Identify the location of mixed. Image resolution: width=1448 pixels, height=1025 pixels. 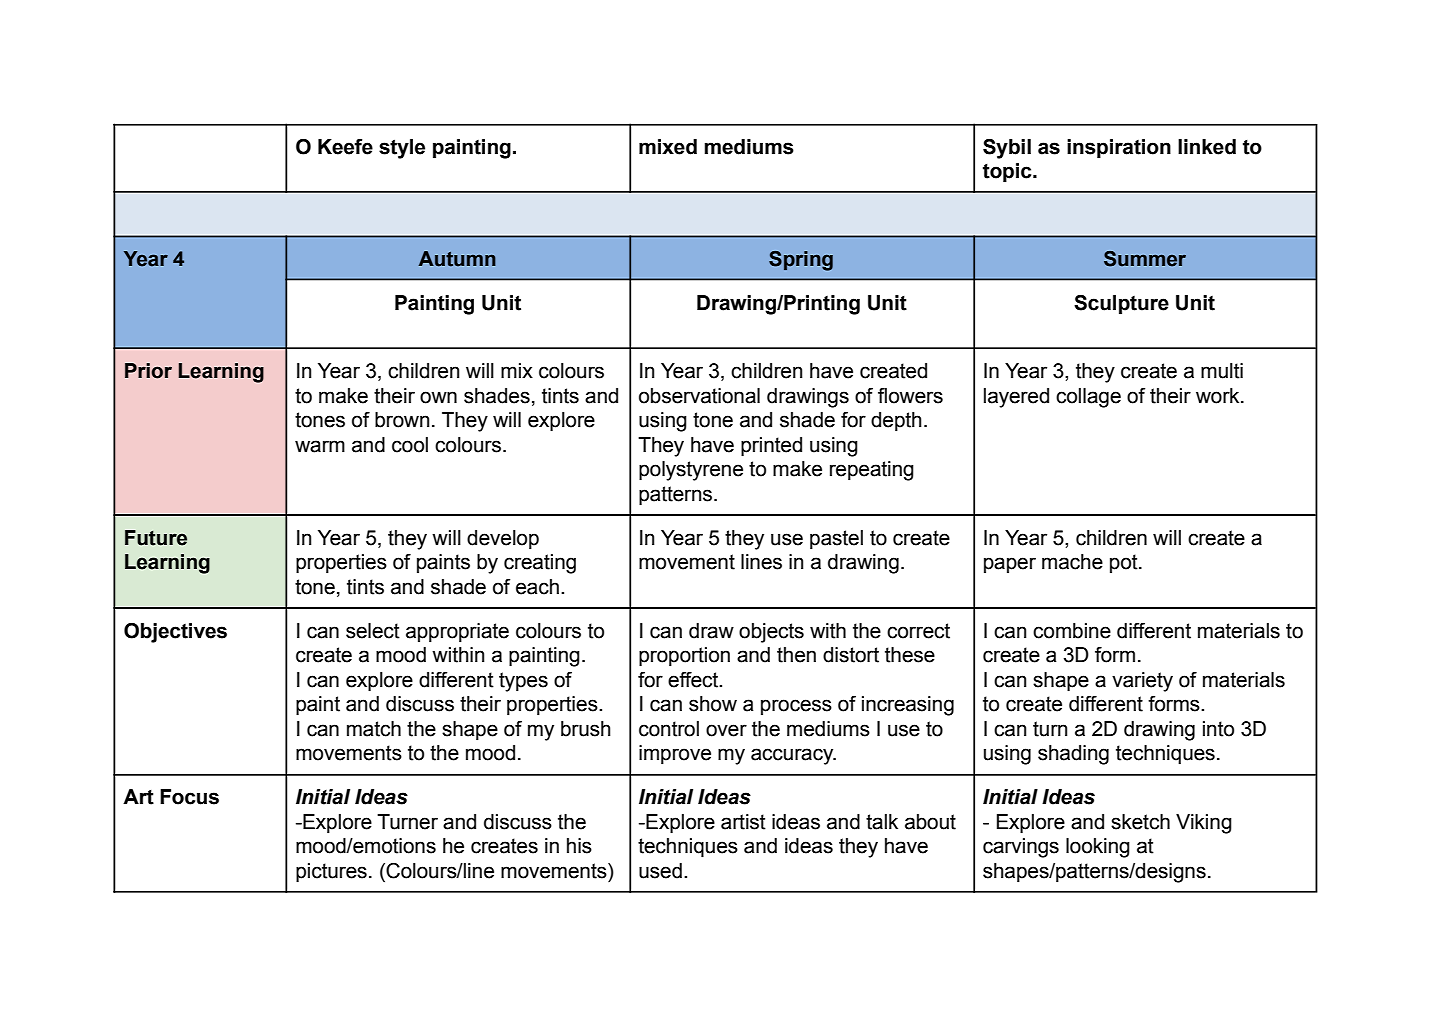
(668, 147).
